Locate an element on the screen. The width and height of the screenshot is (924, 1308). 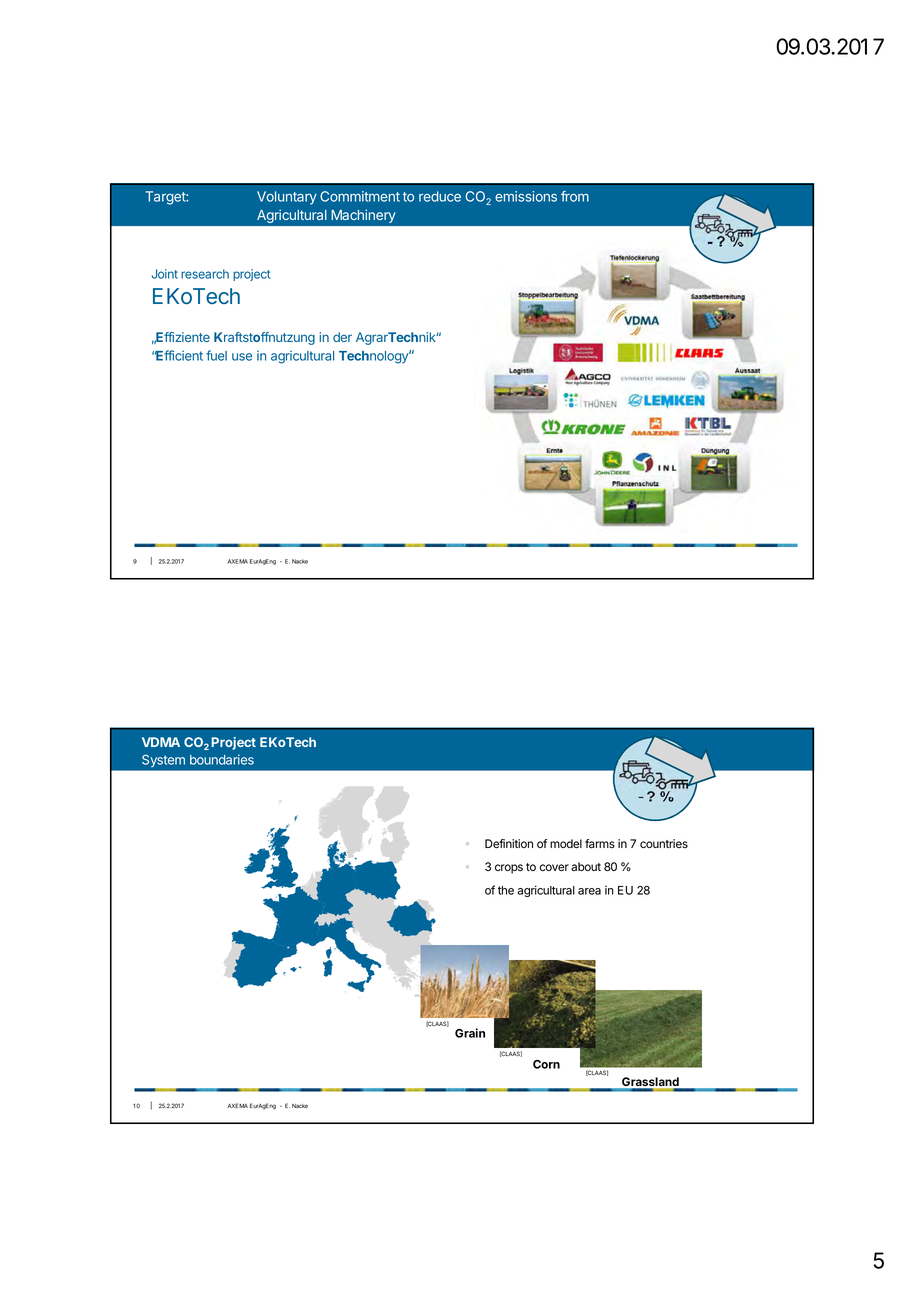
der is located at coordinates (342, 337).
